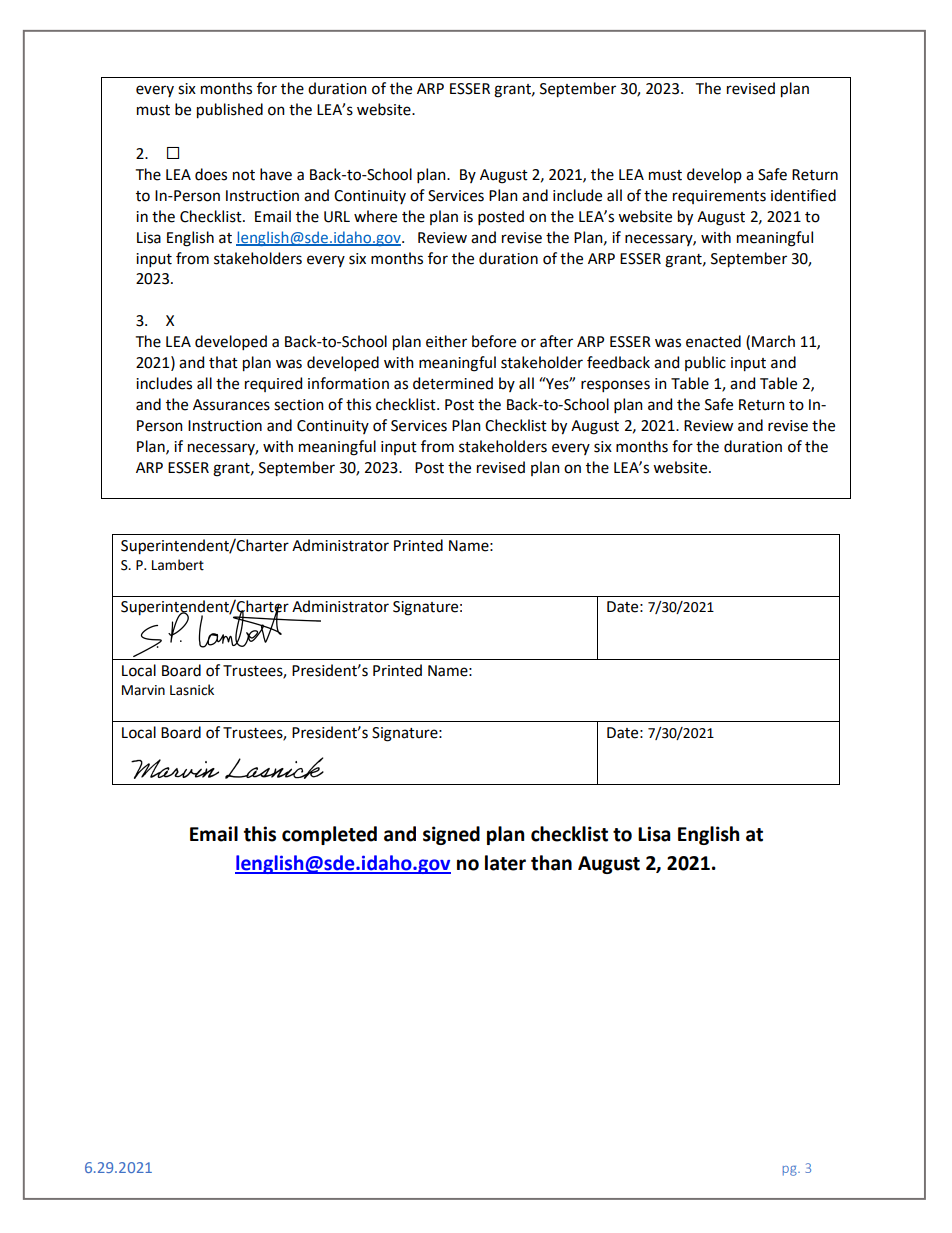 This document has height=1233, width=952. Describe the element at coordinates (178, 565) in the document. I see `Lambert` at that location.
